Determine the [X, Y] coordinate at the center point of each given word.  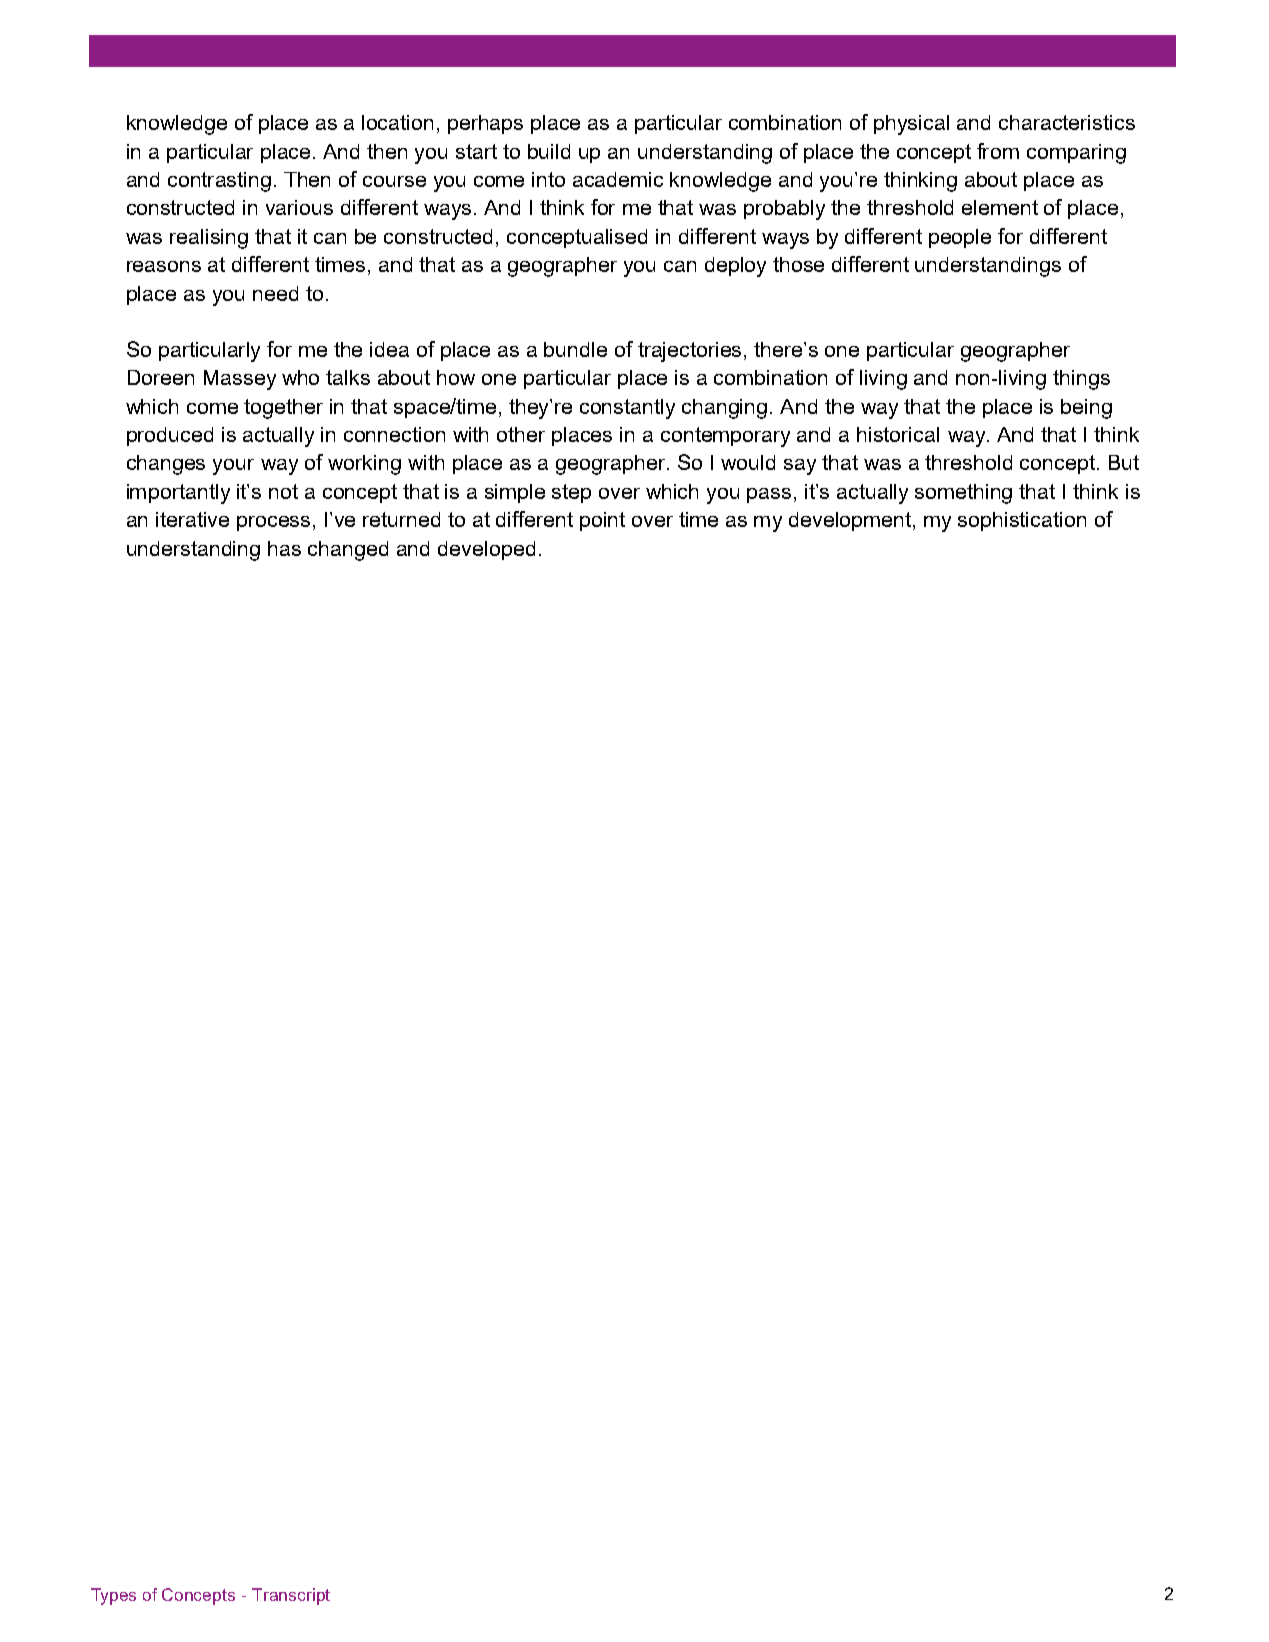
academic [618, 179]
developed [486, 550]
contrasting [219, 182]
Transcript [291, 1596]
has [284, 548]
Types [113, 1596]
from [998, 151]
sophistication [1022, 521]
